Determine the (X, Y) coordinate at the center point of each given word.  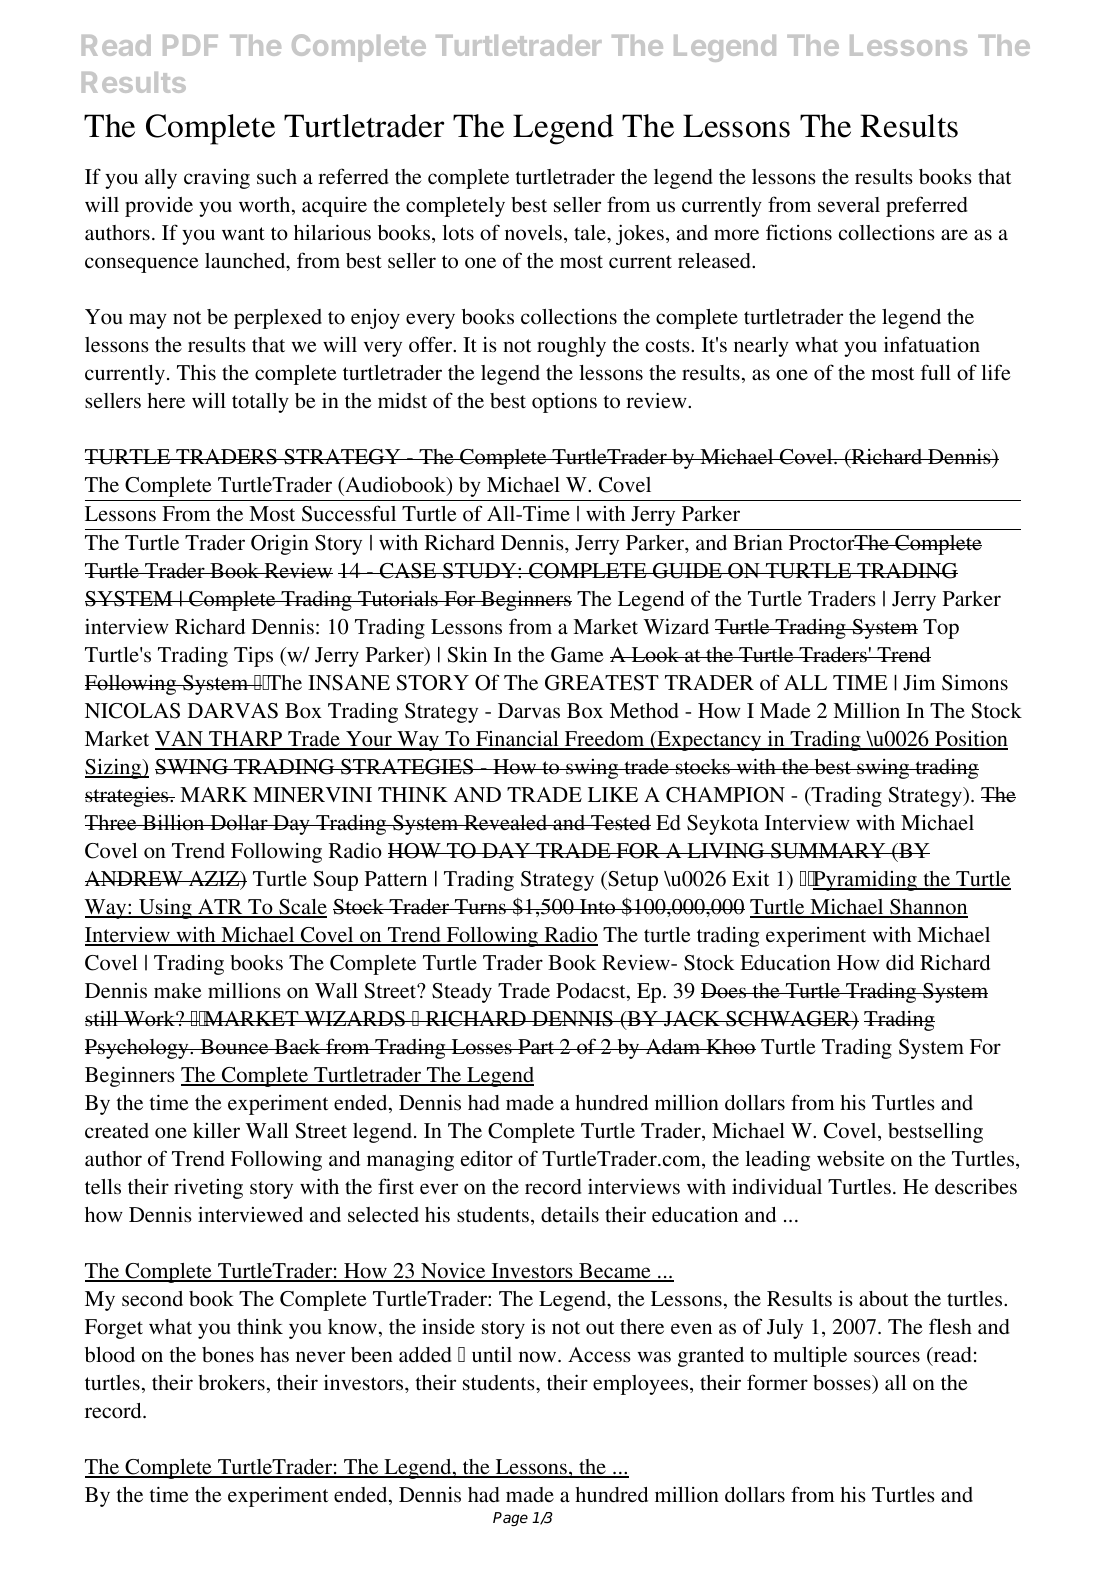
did (900, 963)
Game (577, 655)
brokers (231, 1383)
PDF (190, 45)
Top (941, 629)
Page (510, 1519)
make (178, 990)
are (954, 234)
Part (536, 1046)
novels (533, 233)
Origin (280, 544)
